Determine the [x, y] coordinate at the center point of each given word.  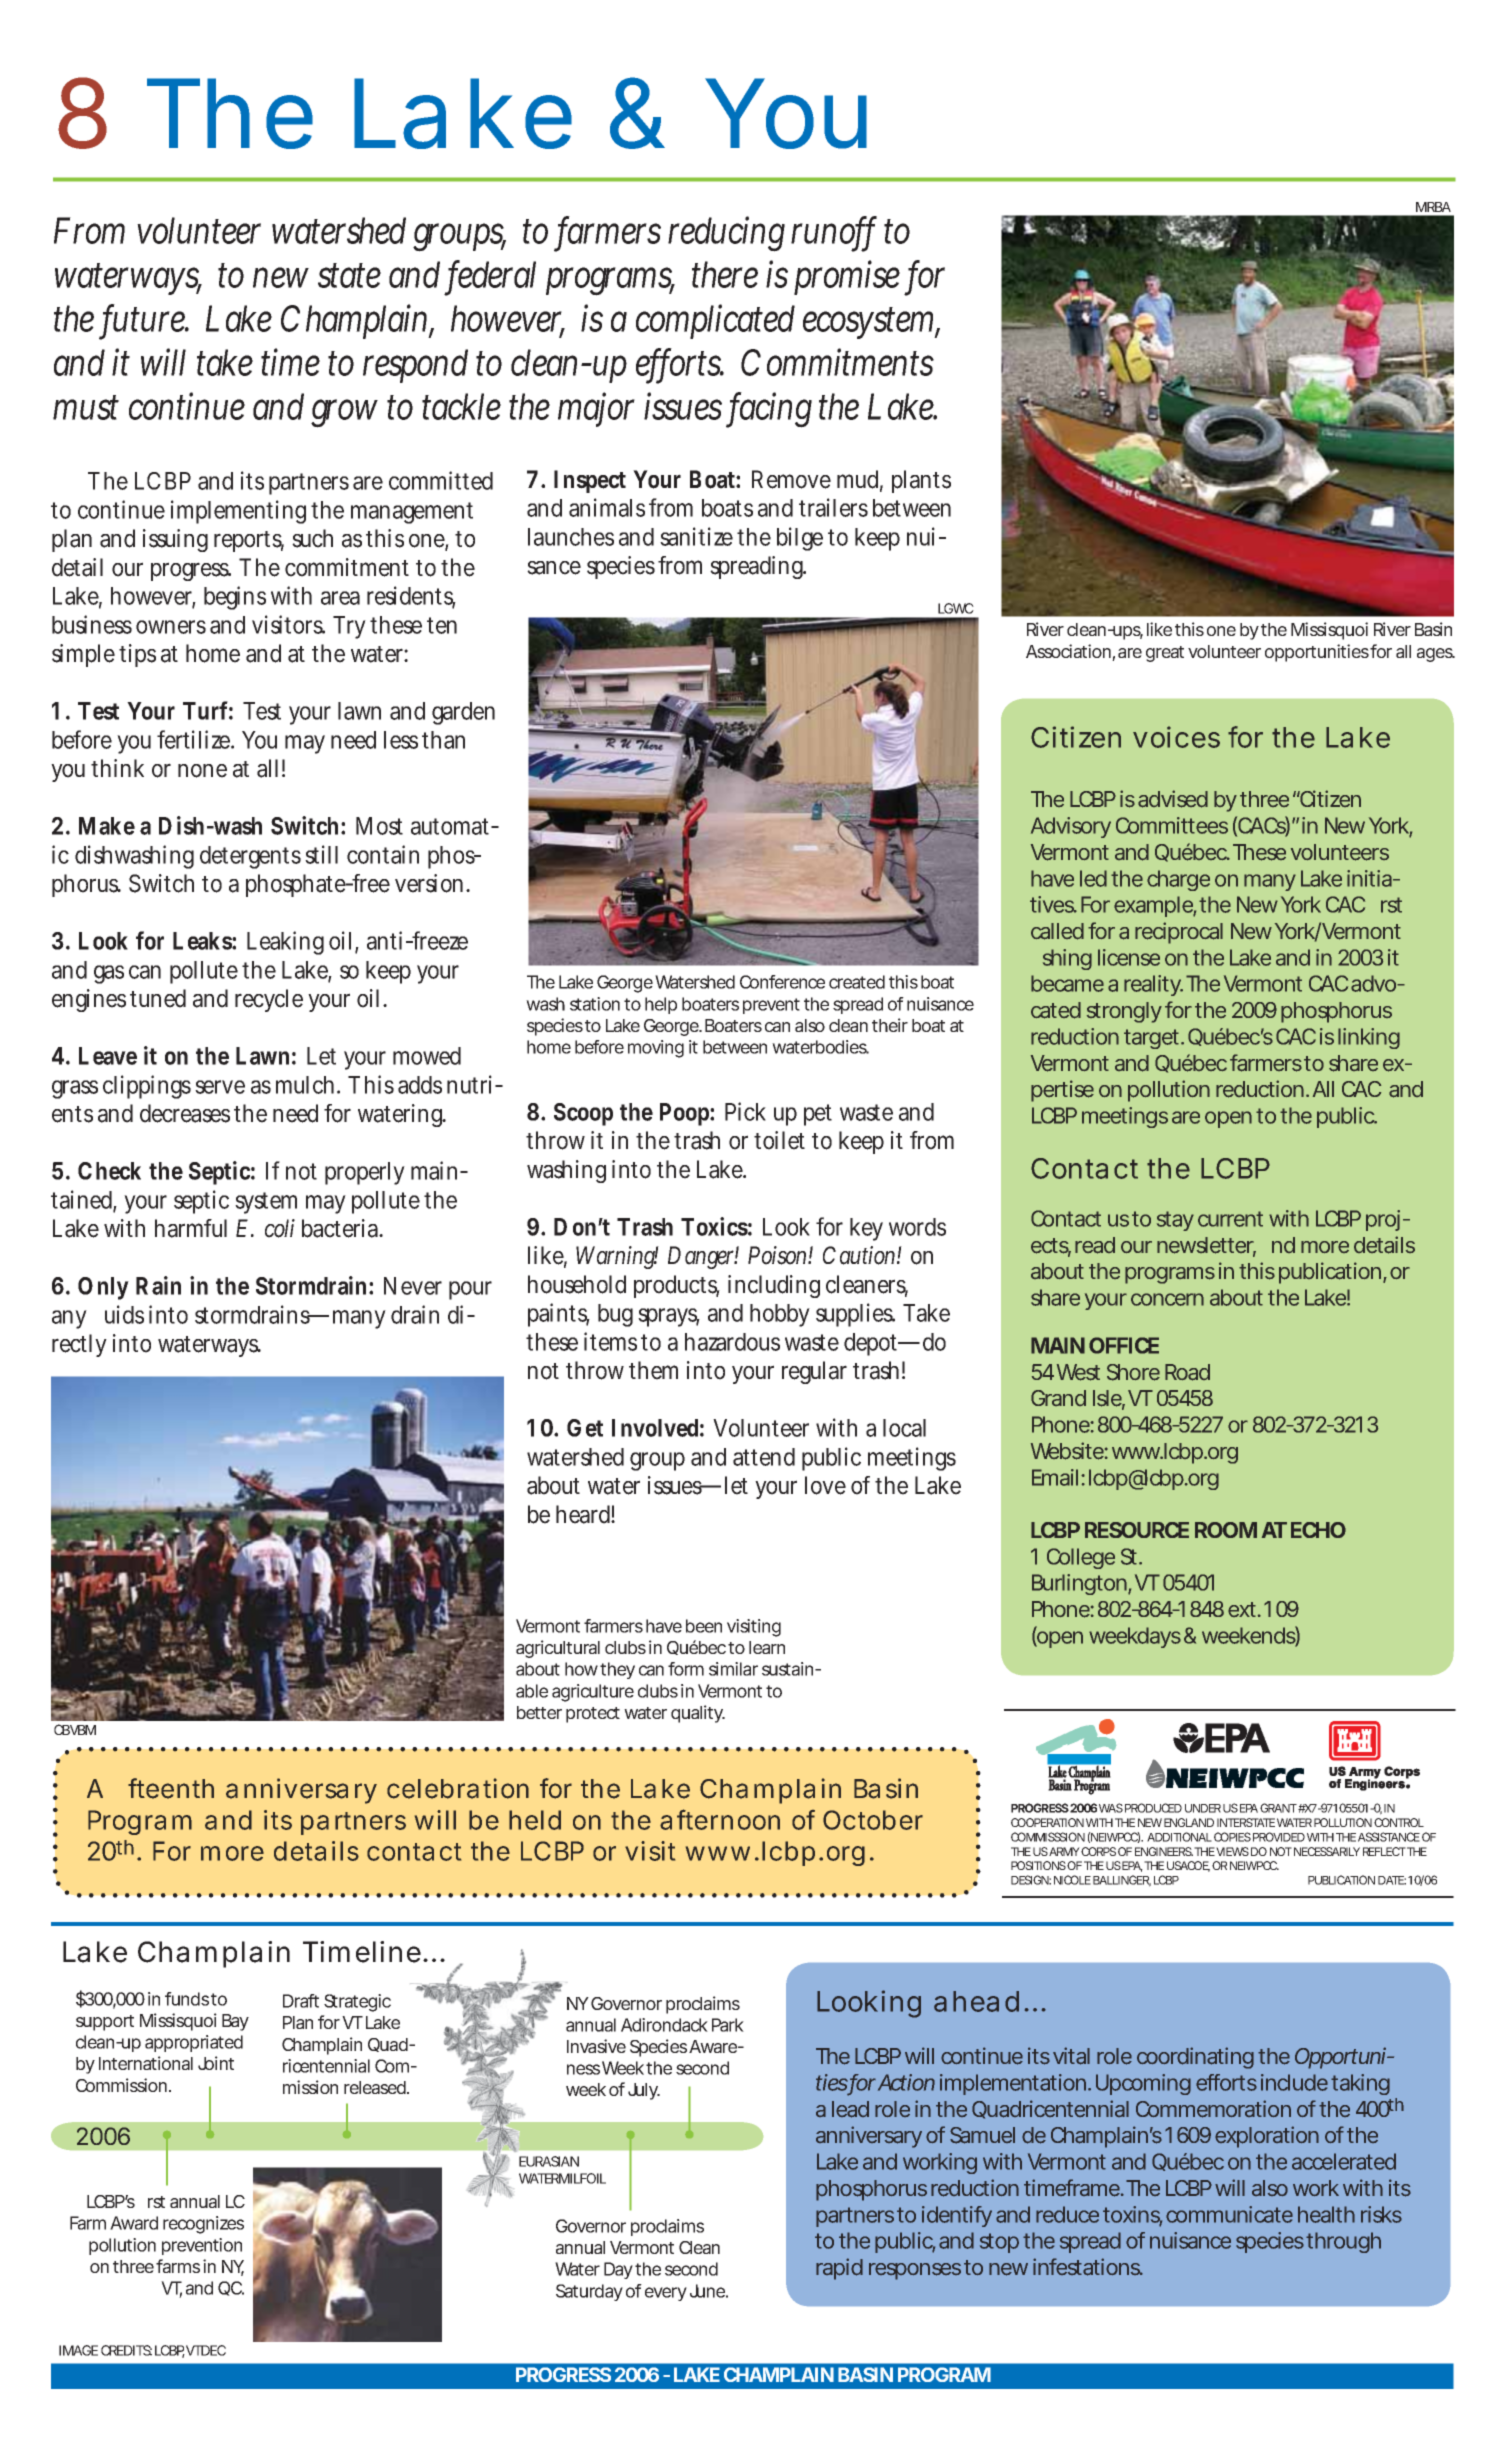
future [146, 319]
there [725, 274]
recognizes [203, 2225]
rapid [839, 2269]
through [1343, 2242]
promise [850, 278]
